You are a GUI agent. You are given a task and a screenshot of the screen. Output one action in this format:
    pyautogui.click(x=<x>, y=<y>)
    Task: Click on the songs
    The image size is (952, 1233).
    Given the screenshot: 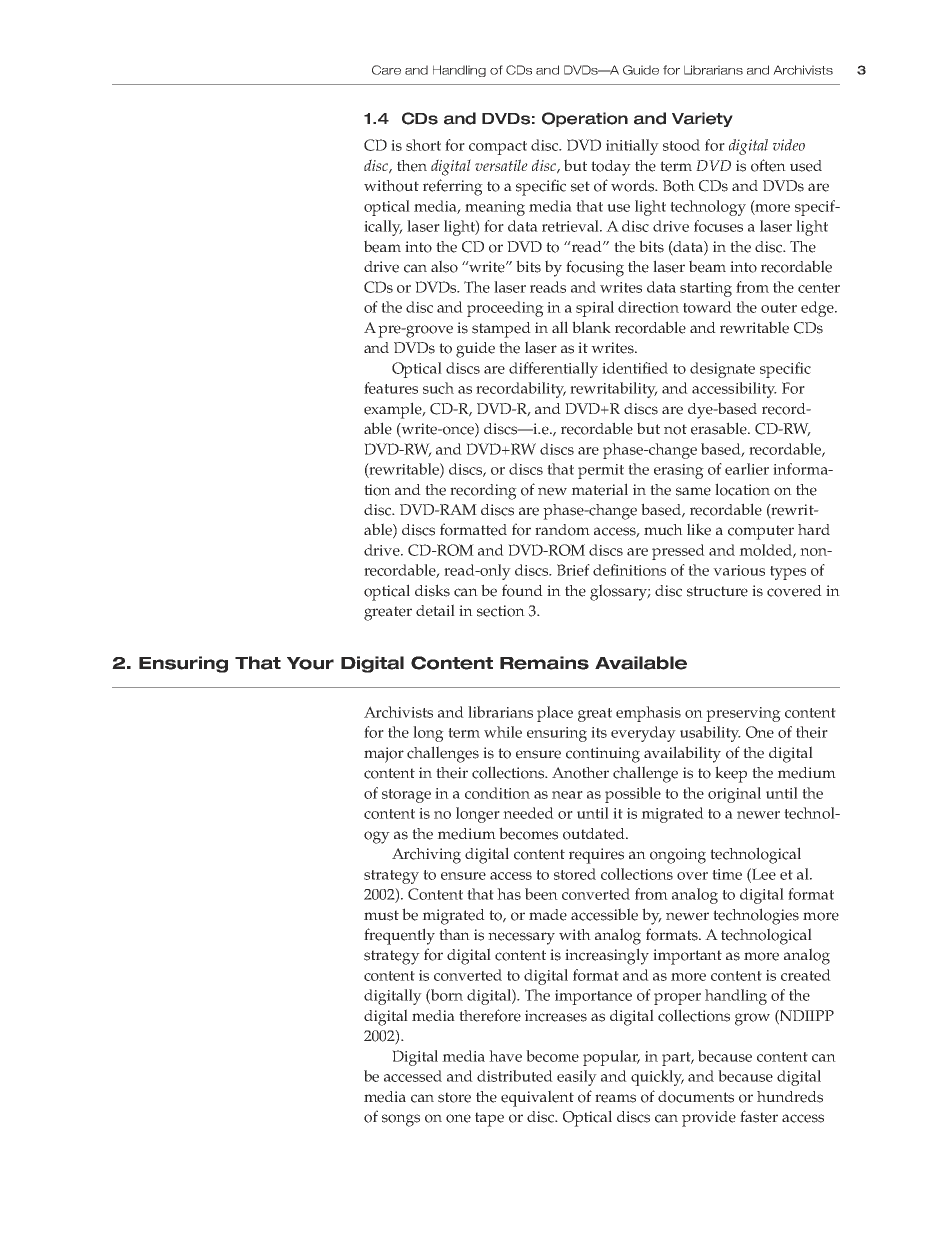 What is the action you would take?
    pyautogui.click(x=401, y=1120)
